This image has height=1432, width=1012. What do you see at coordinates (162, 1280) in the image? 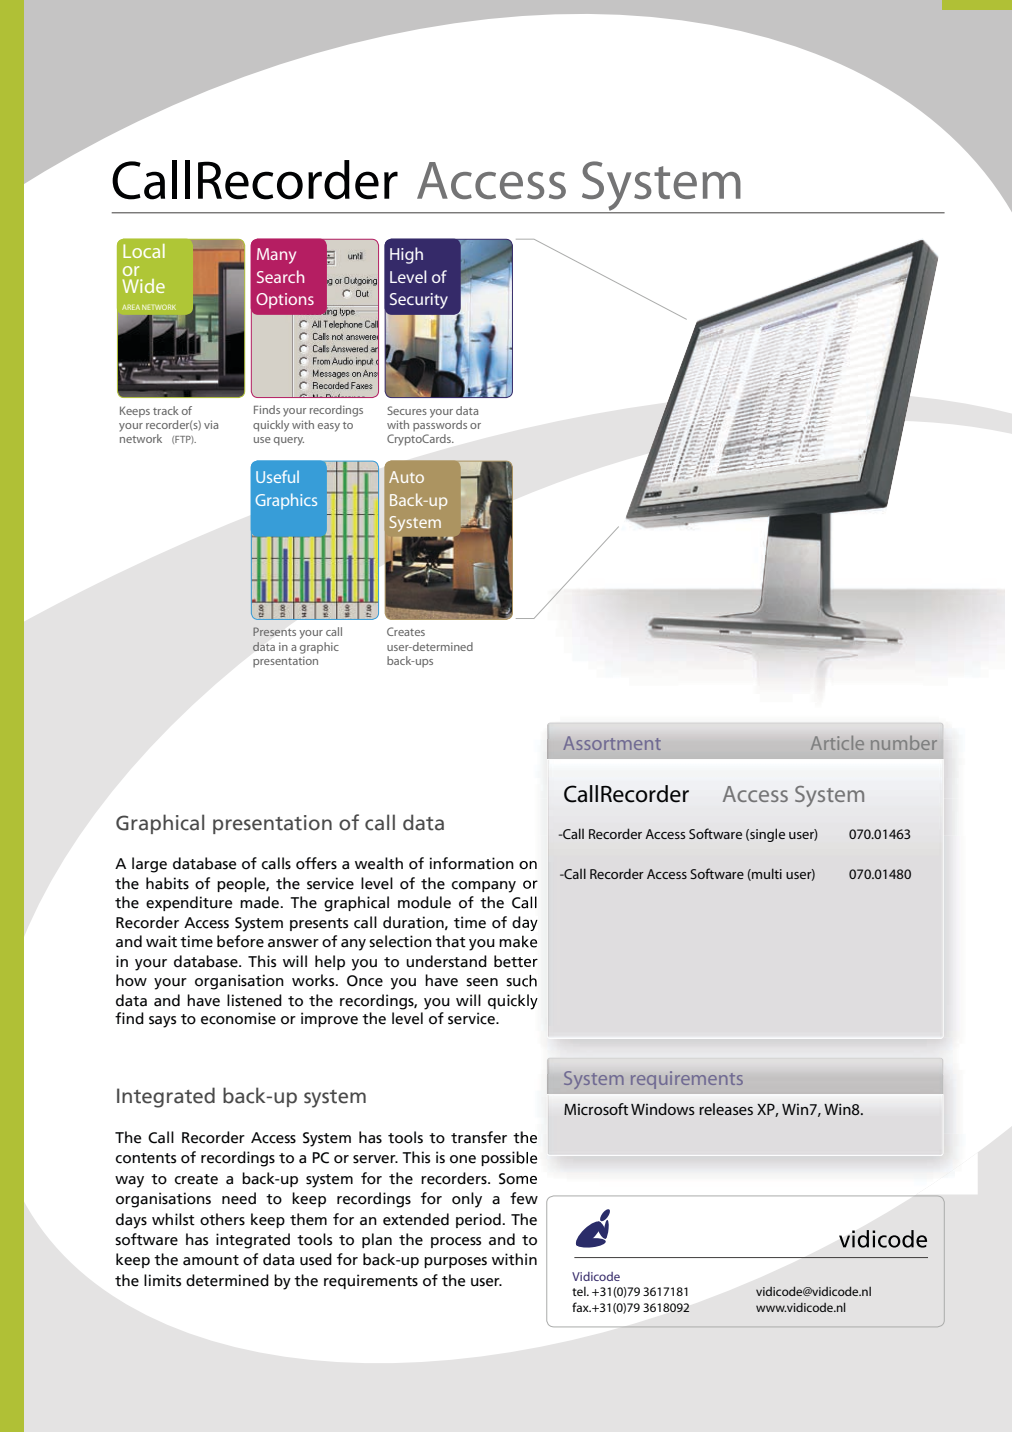
I see `limits` at bounding box center [162, 1280].
